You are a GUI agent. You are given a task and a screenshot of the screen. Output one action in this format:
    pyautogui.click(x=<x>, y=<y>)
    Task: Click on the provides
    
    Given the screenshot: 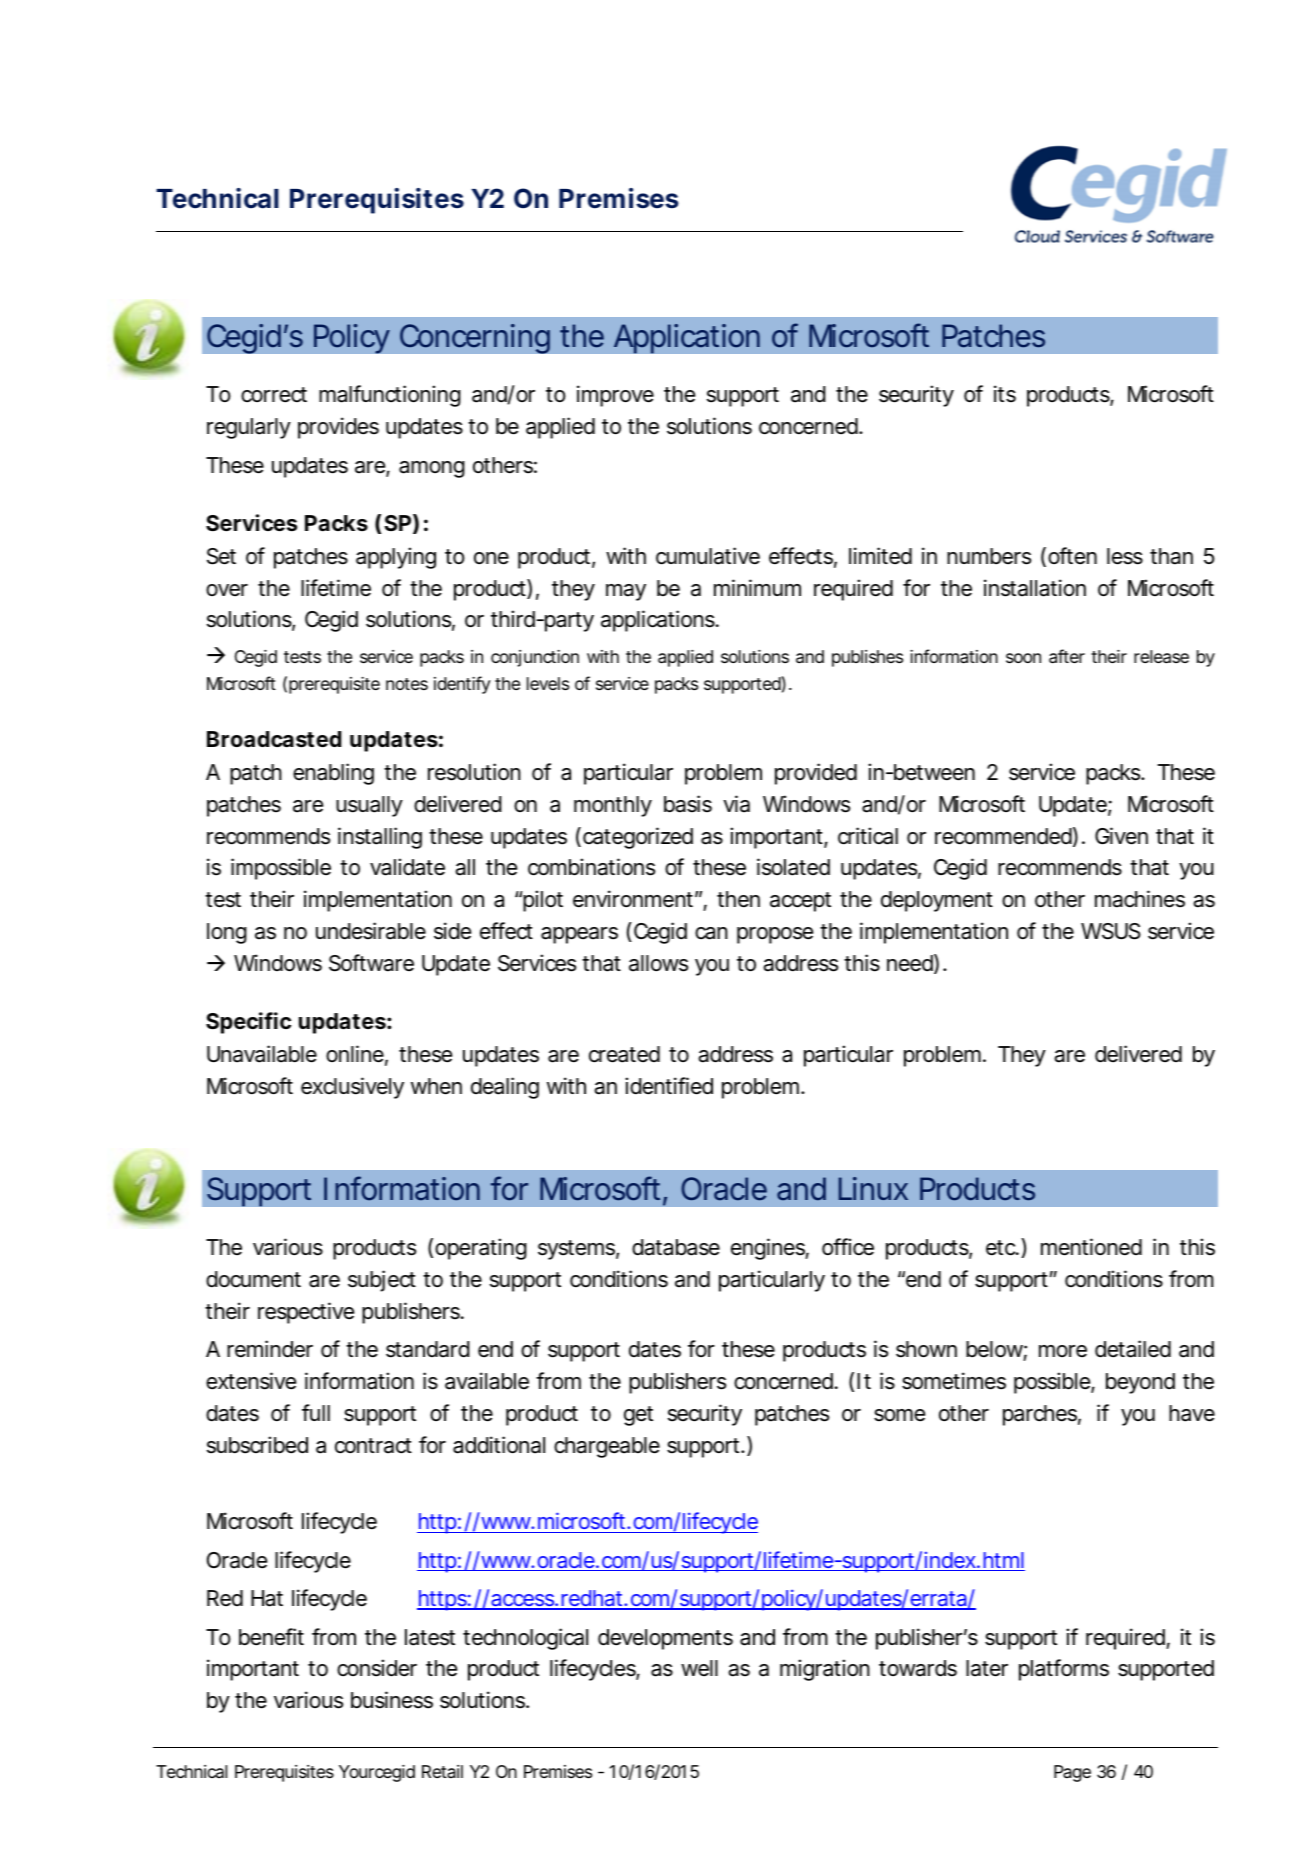 What is the action you would take?
    pyautogui.click(x=338, y=428)
